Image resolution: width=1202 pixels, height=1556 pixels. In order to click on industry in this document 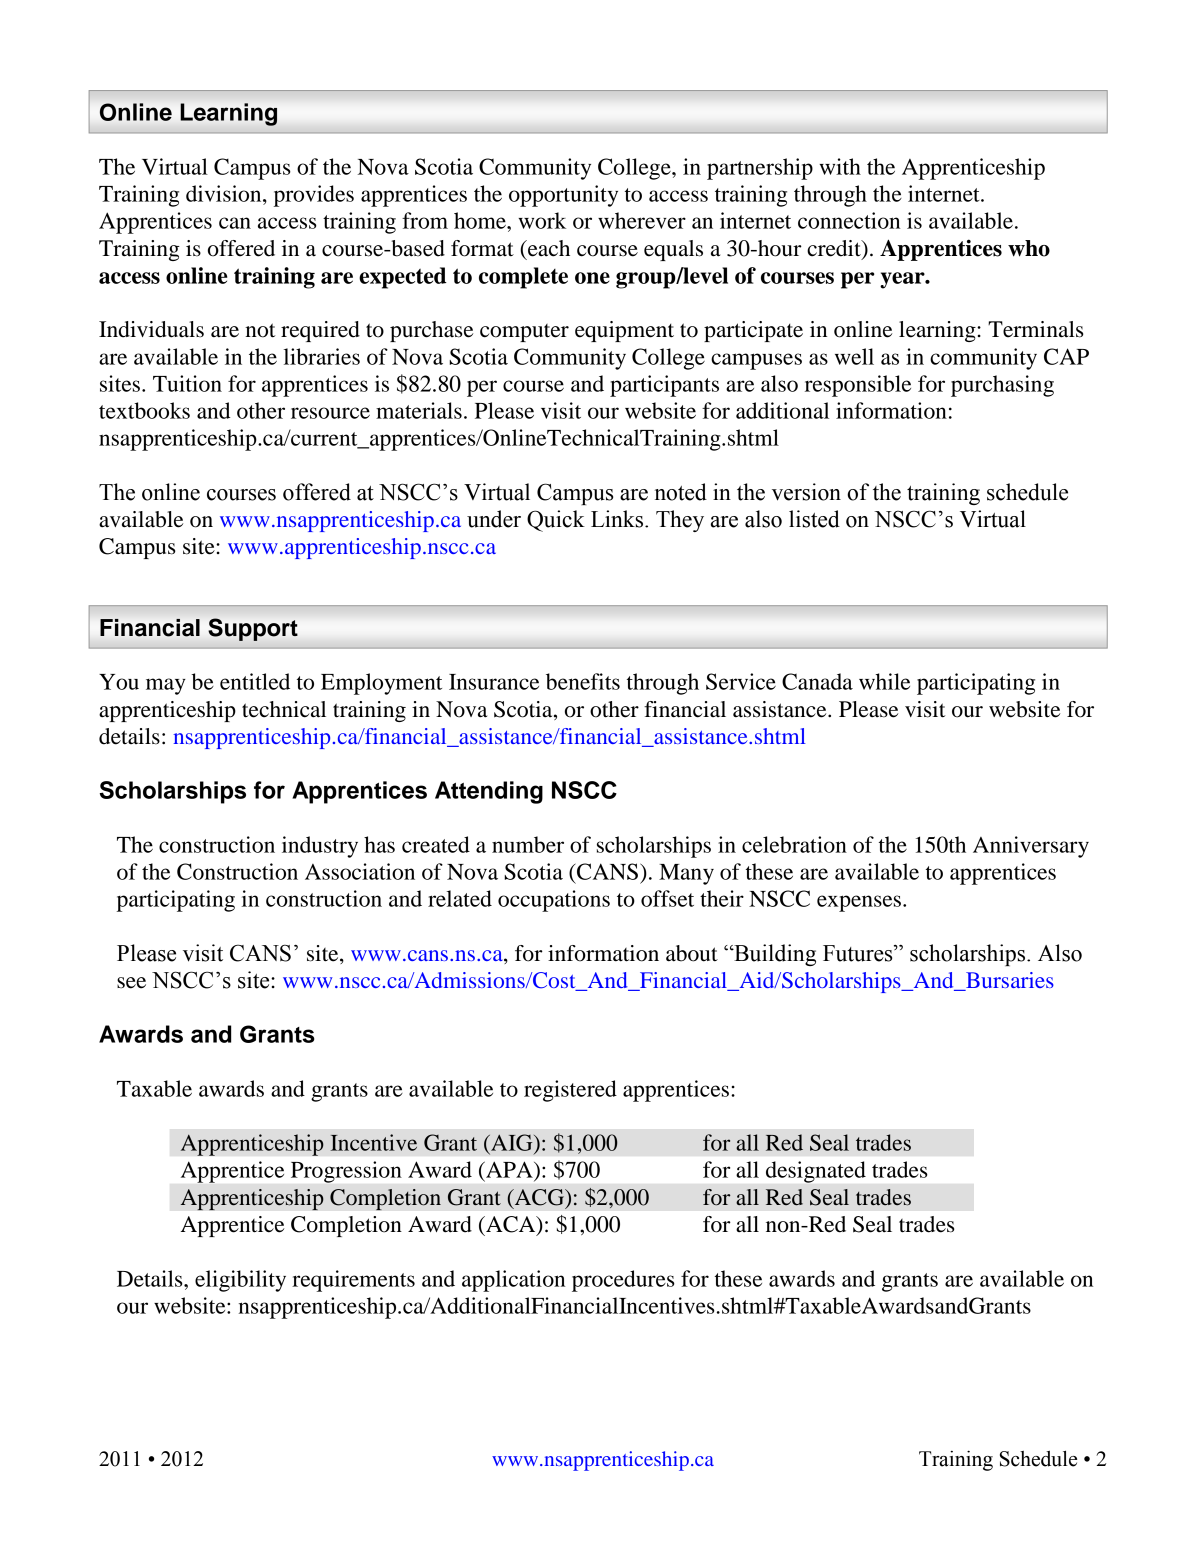, I will do `click(320, 847)`.
